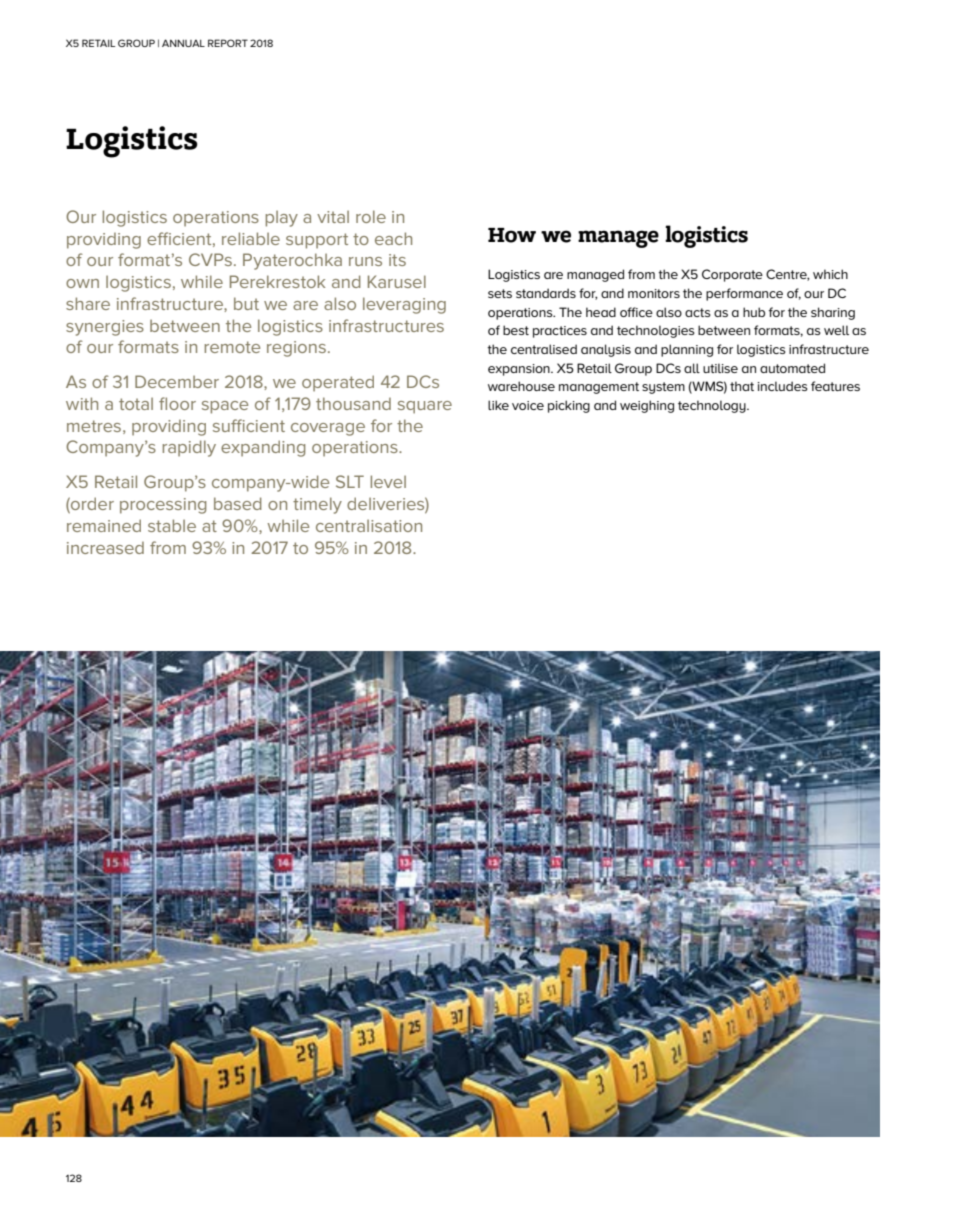 The height and width of the page is (1232, 967). What do you see at coordinates (425, 407) in the page?
I see `square` at bounding box center [425, 407].
